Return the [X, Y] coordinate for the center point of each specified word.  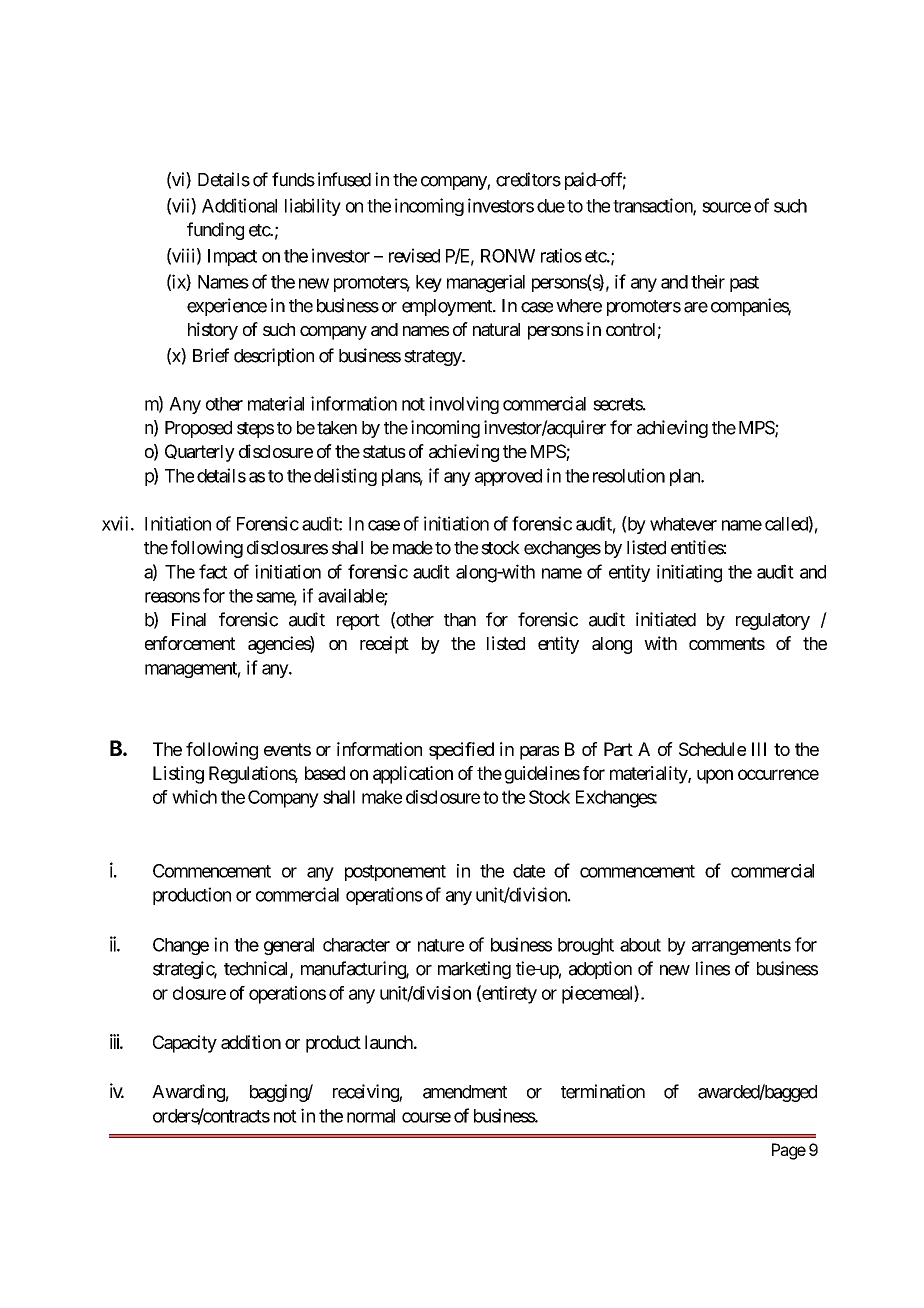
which [194, 797]
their [708, 282]
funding [215, 231]
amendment [465, 1092]
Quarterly [200, 453]
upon [715, 776]
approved [508, 477]
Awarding [188, 1093]
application [413, 775]
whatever [683, 524]
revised [414, 255]
